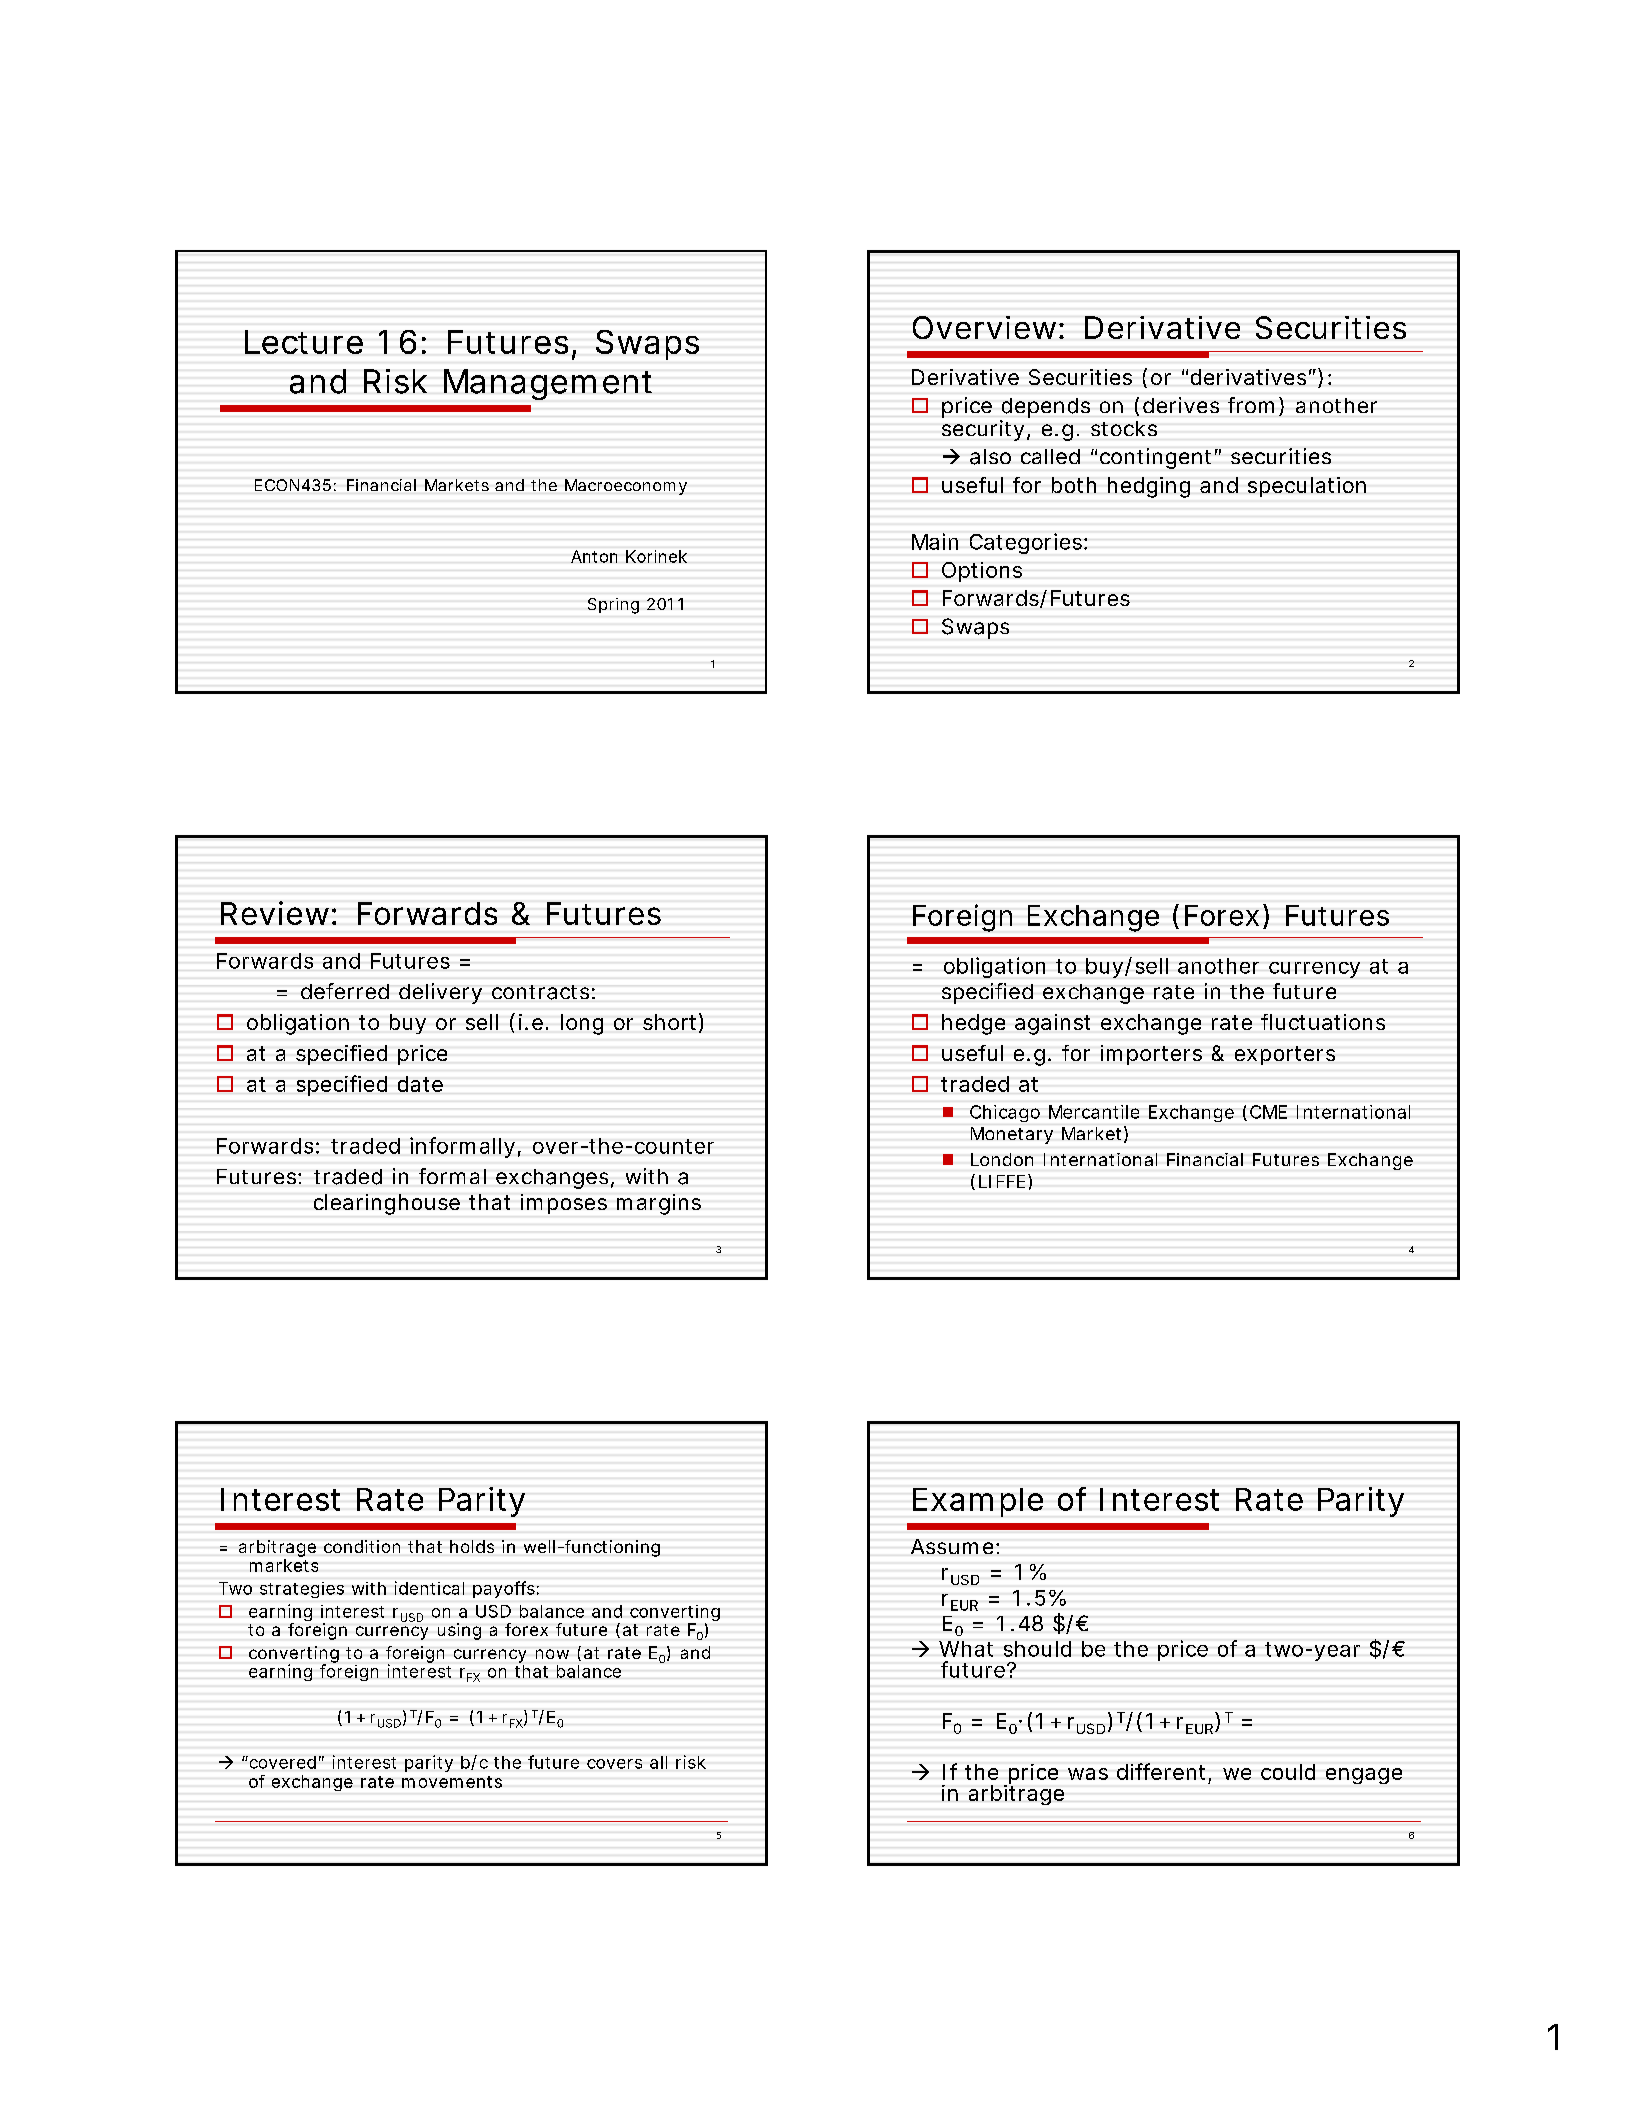 The image size is (1635, 2116). I want to click on delivery, so click(440, 993).
